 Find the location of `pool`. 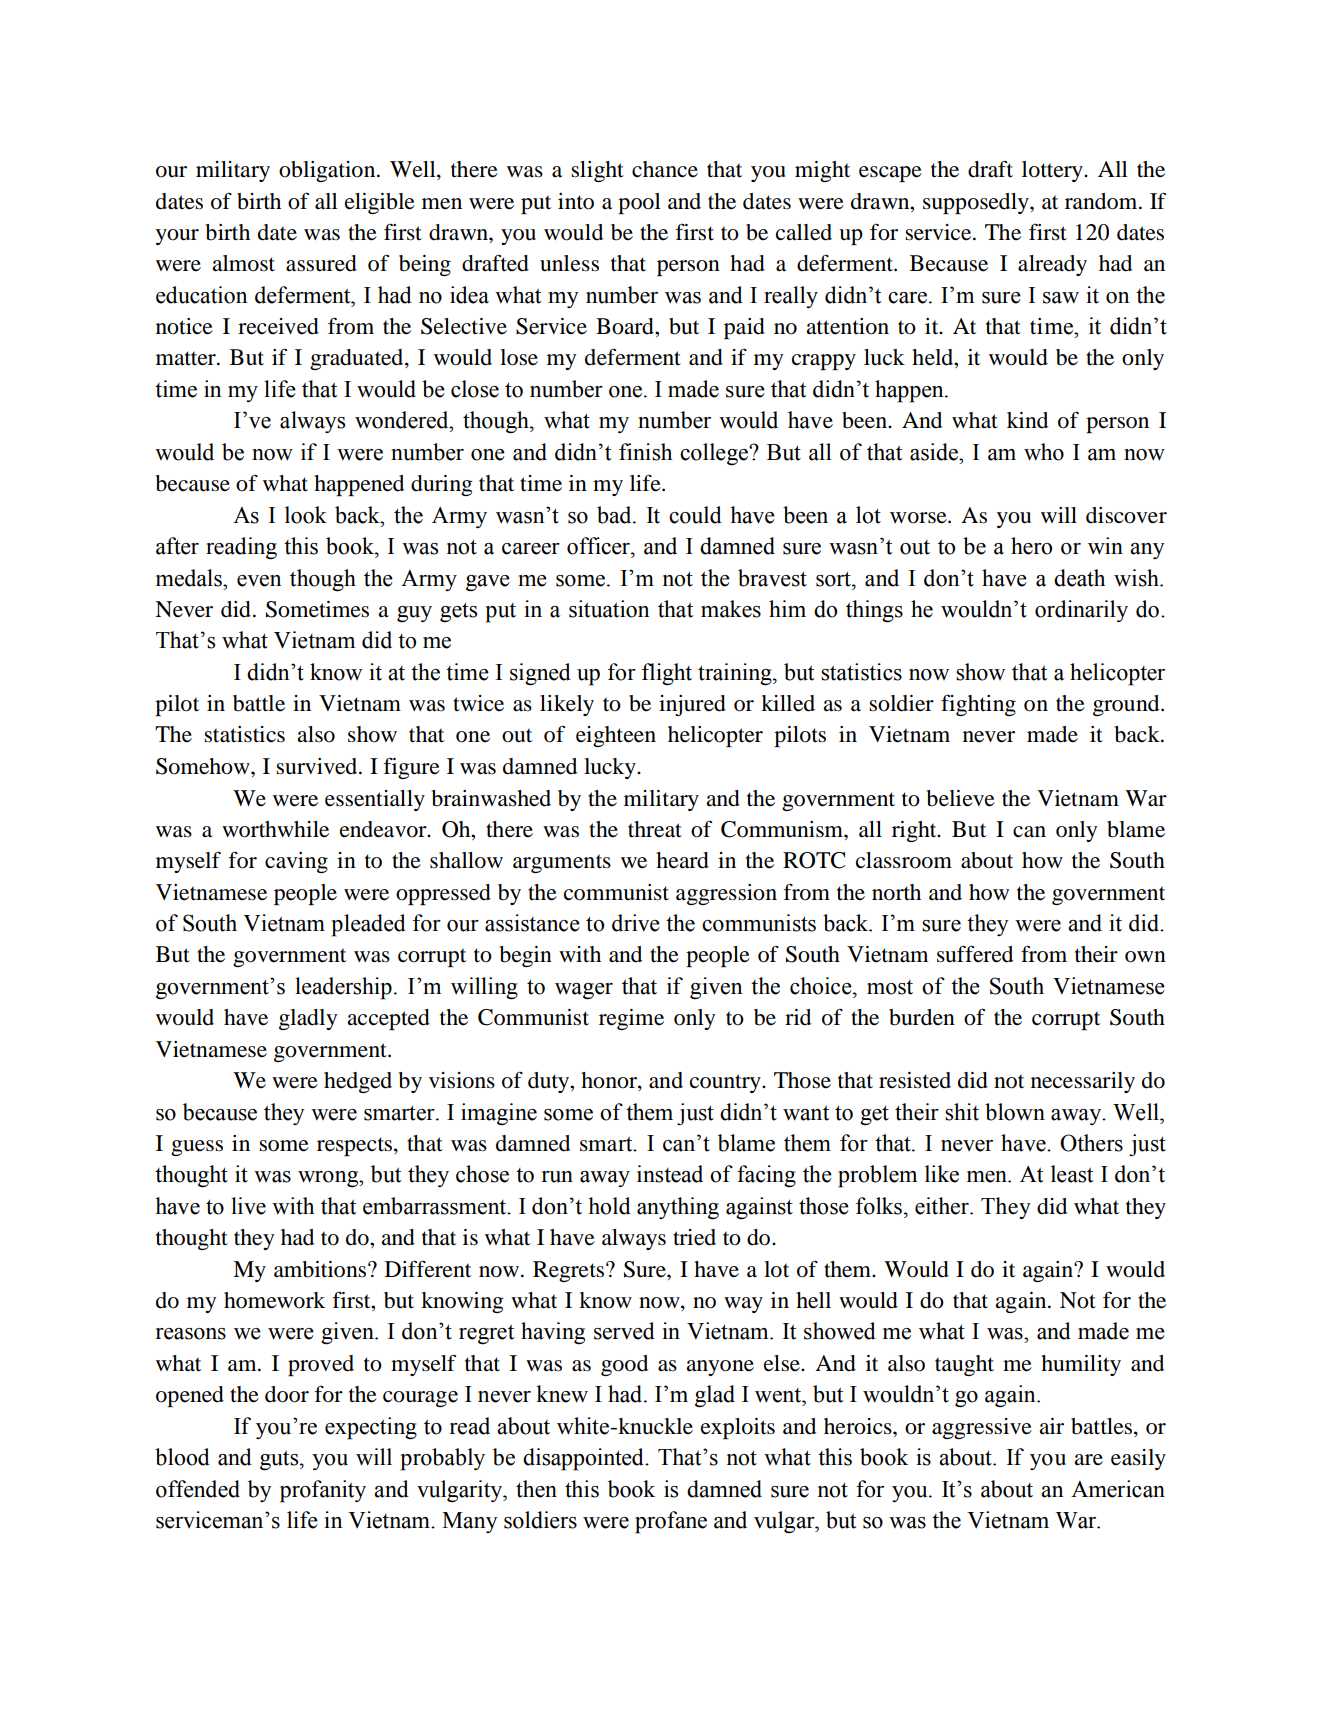

pool is located at coordinates (639, 203).
